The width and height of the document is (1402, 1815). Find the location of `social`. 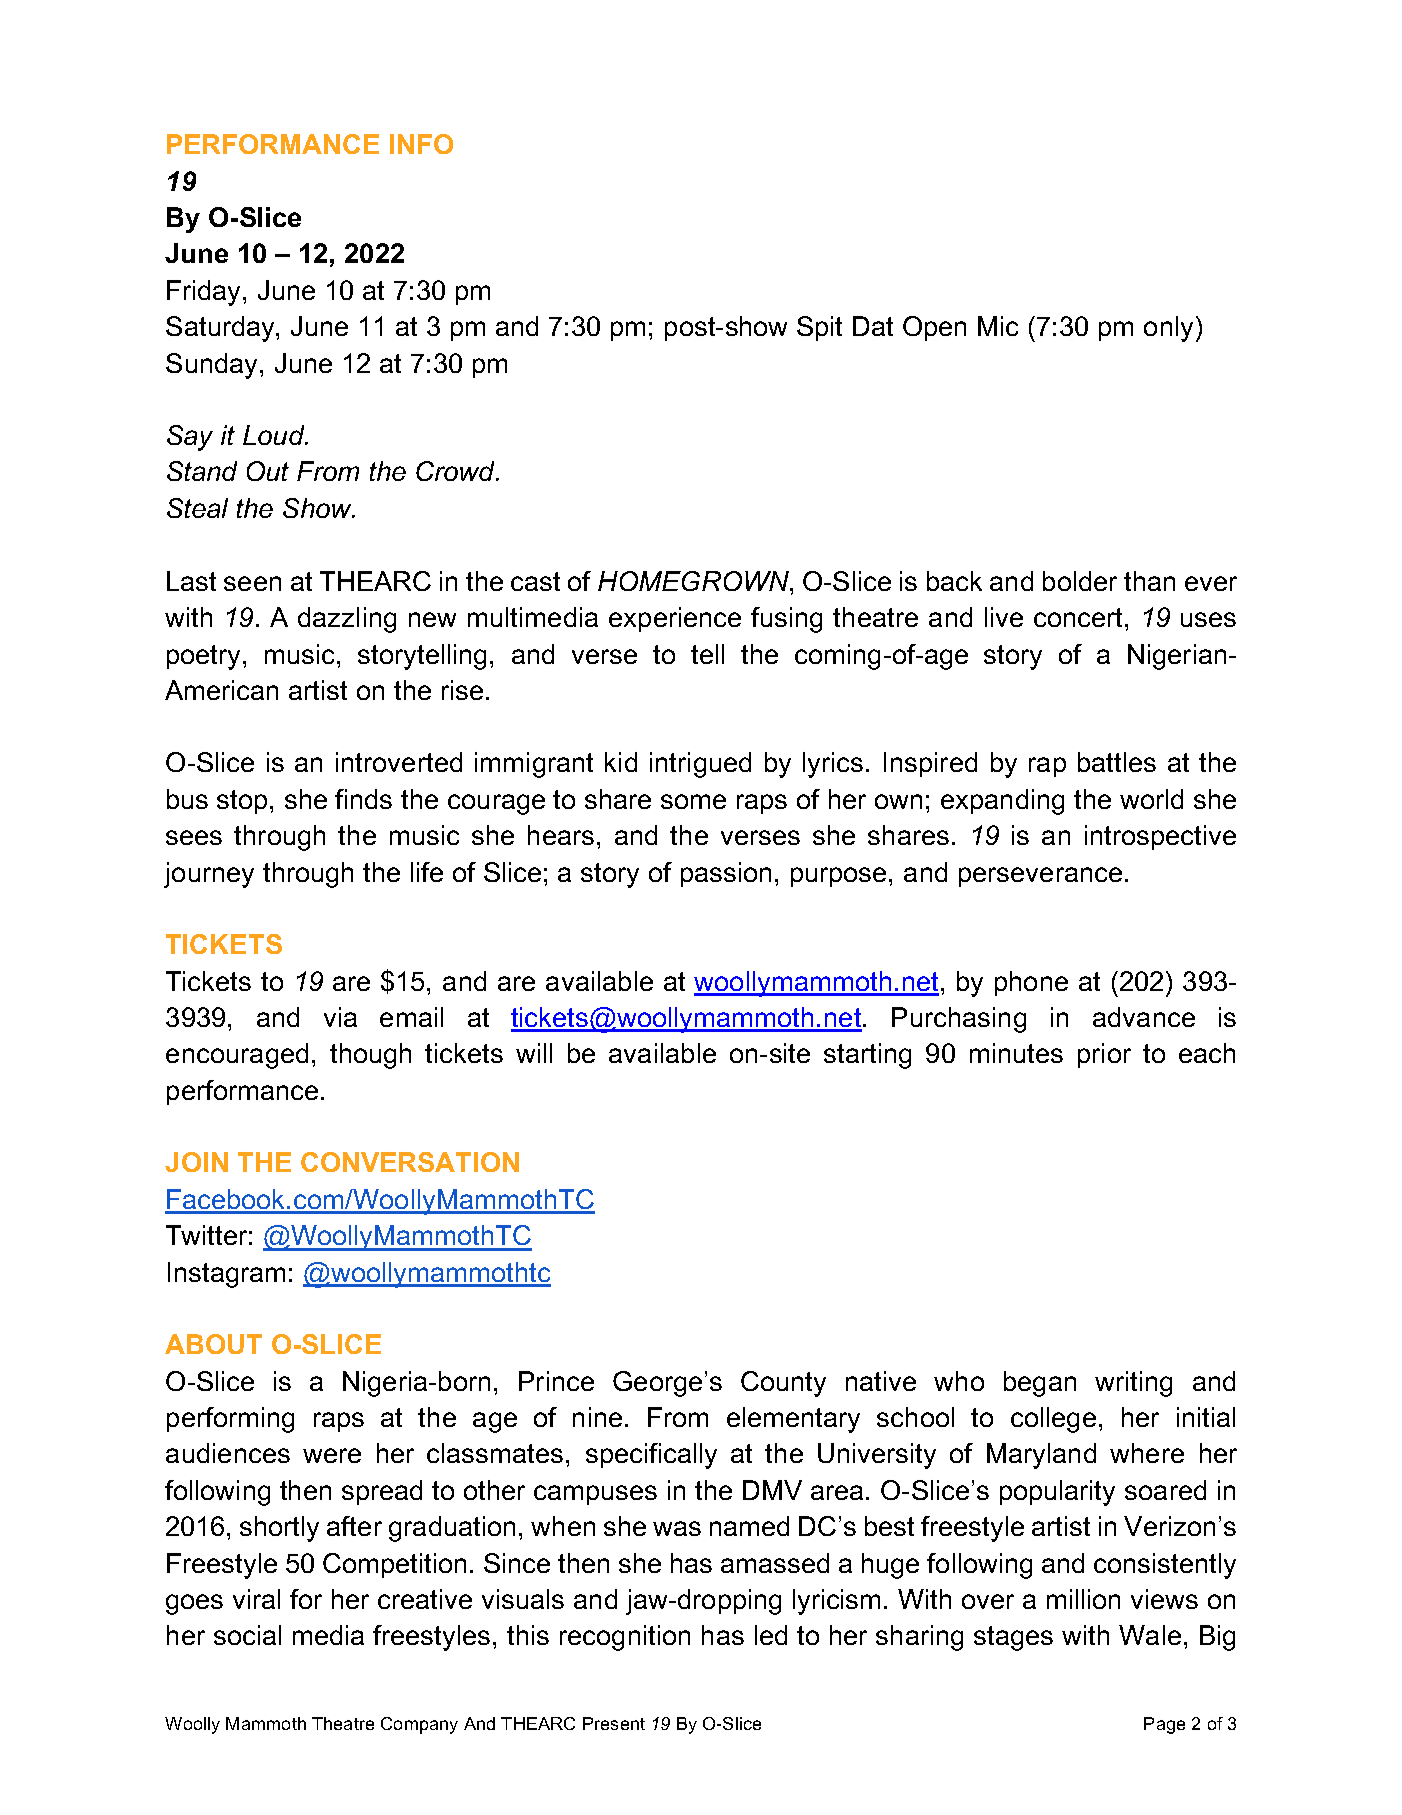

social is located at coordinates (247, 1635).
